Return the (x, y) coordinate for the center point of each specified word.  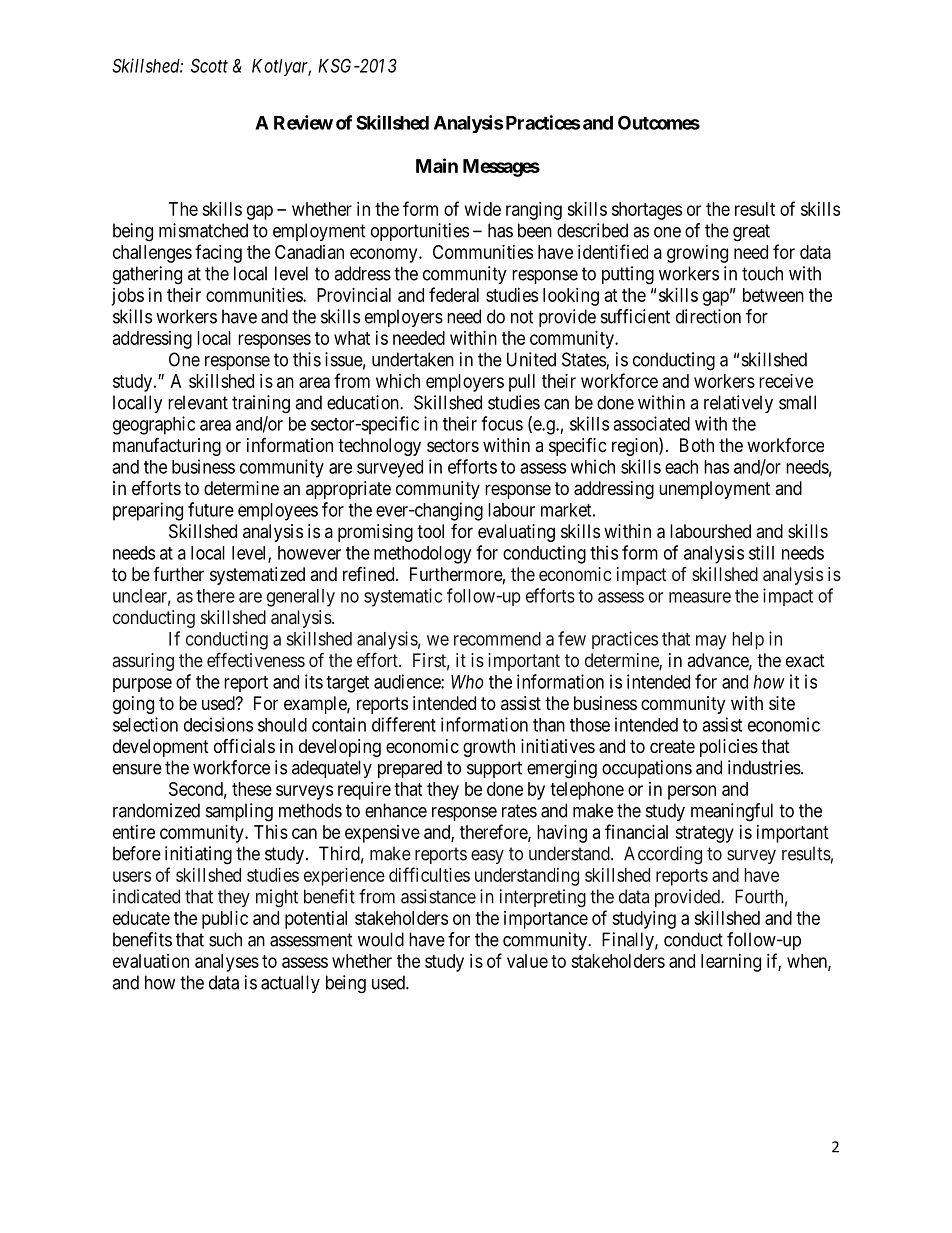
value (527, 961)
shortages (647, 211)
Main (437, 165)
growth (489, 748)
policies (729, 748)
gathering (147, 275)
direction (708, 316)
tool (430, 531)
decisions (218, 724)
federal (454, 294)
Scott (209, 65)
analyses (227, 963)
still (761, 552)
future (211, 509)
